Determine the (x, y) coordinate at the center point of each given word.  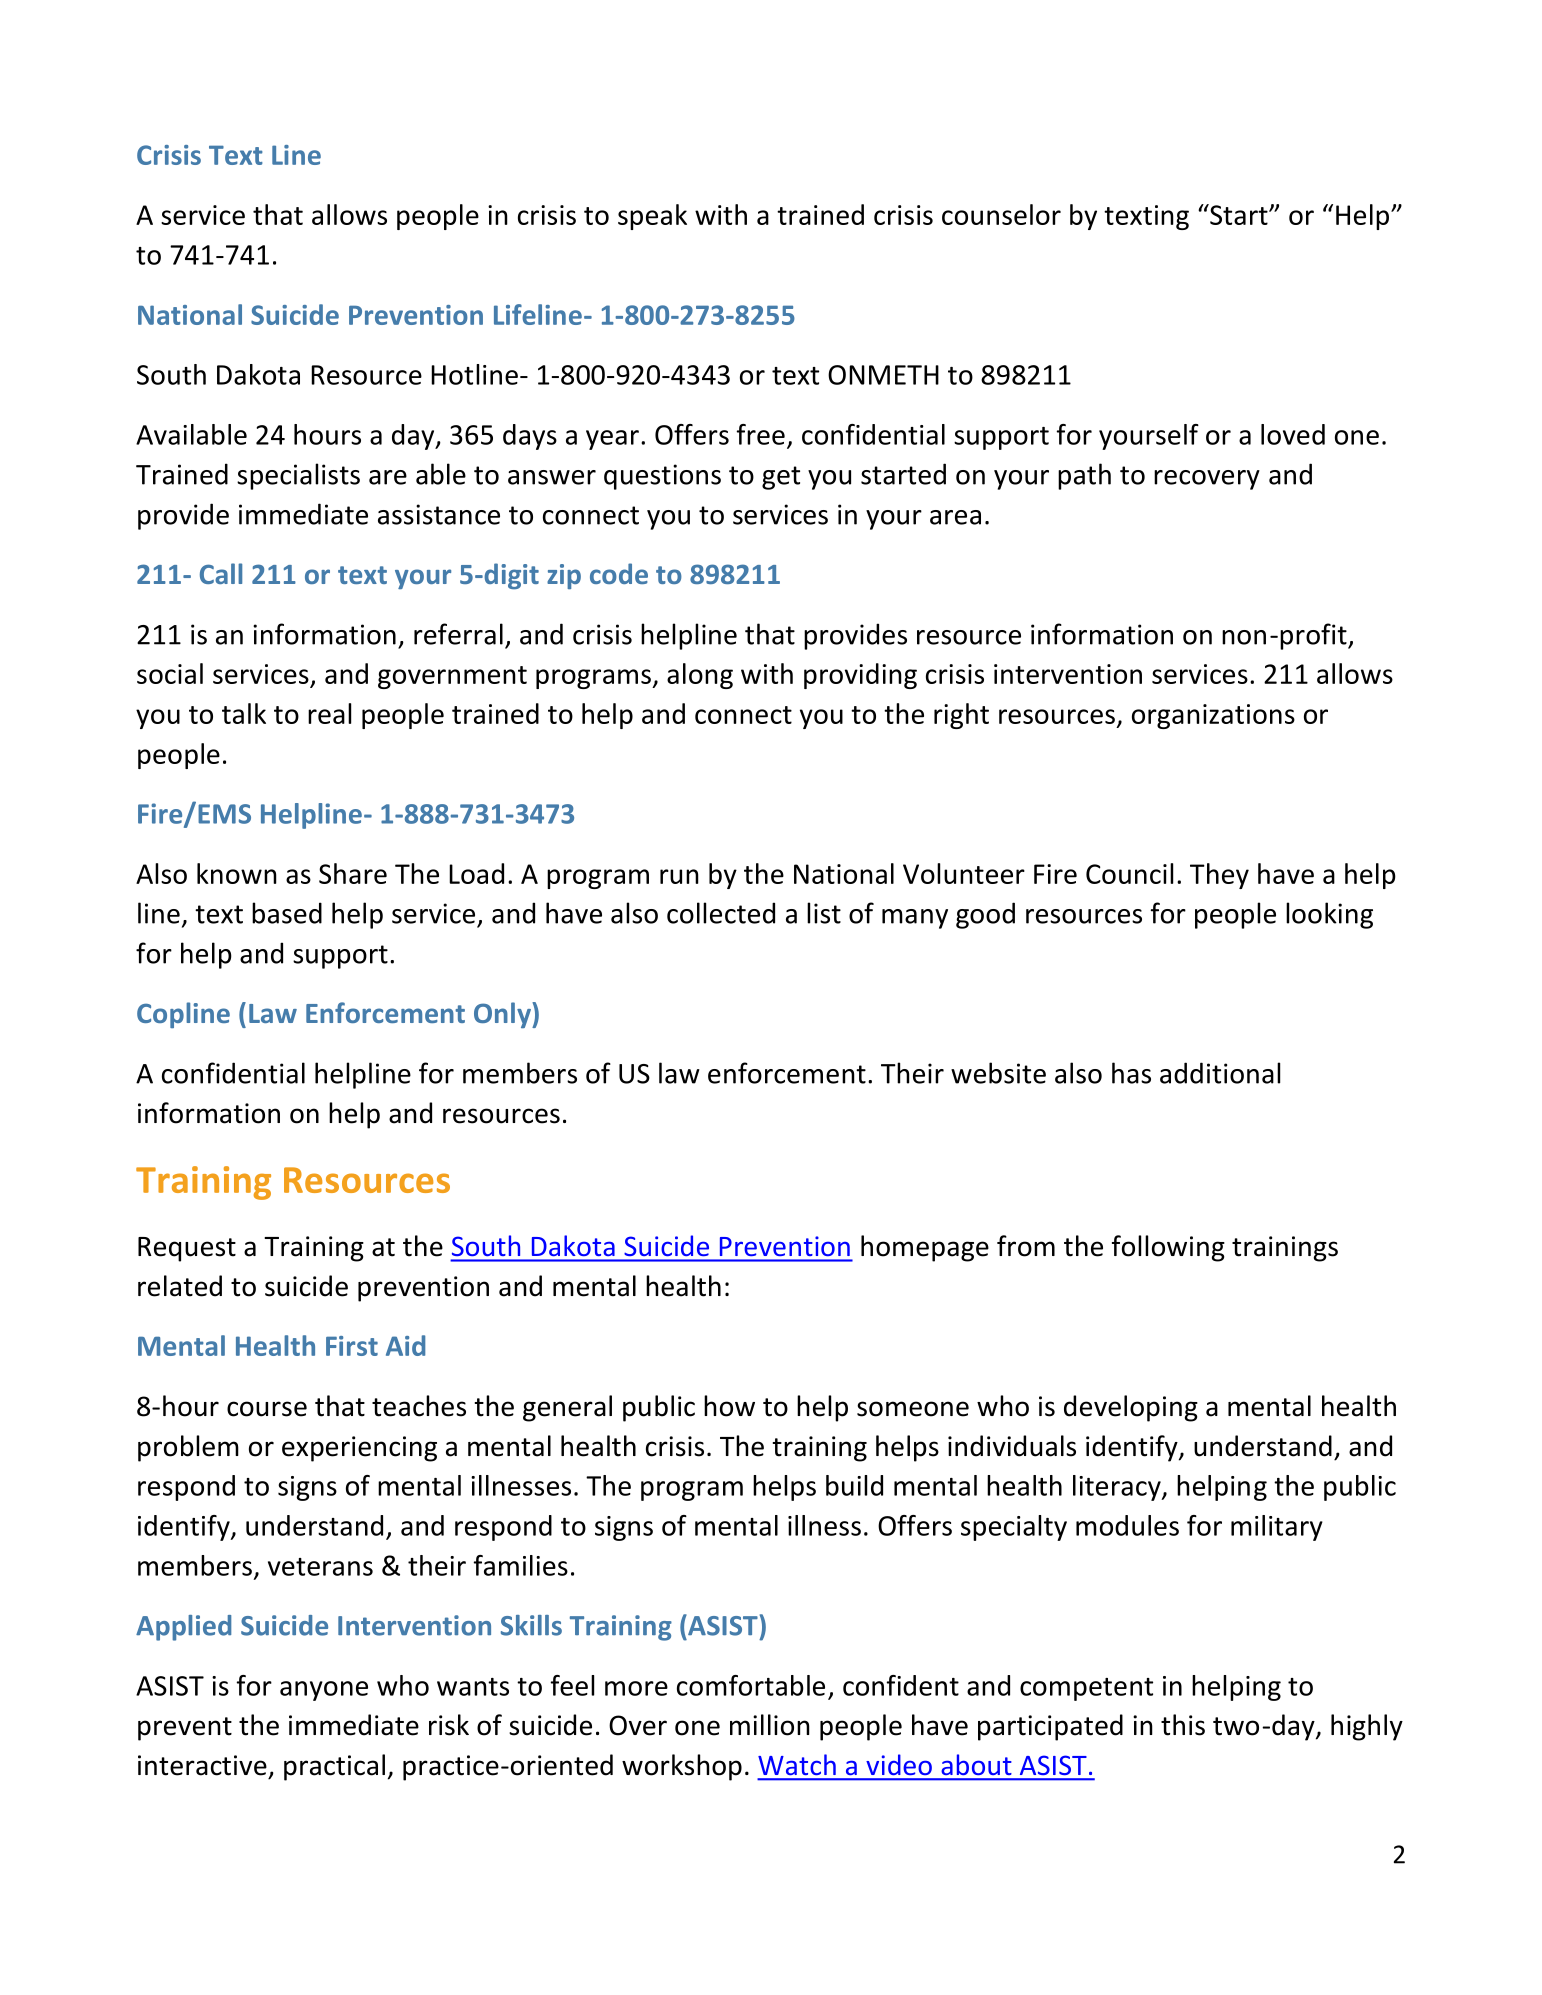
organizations (1213, 716)
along (700, 676)
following (1168, 1248)
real (329, 713)
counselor (1001, 214)
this (1183, 1725)
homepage (925, 1248)
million (770, 1725)
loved (1293, 434)
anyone (324, 1691)
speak (652, 217)
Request (187, 1249)
